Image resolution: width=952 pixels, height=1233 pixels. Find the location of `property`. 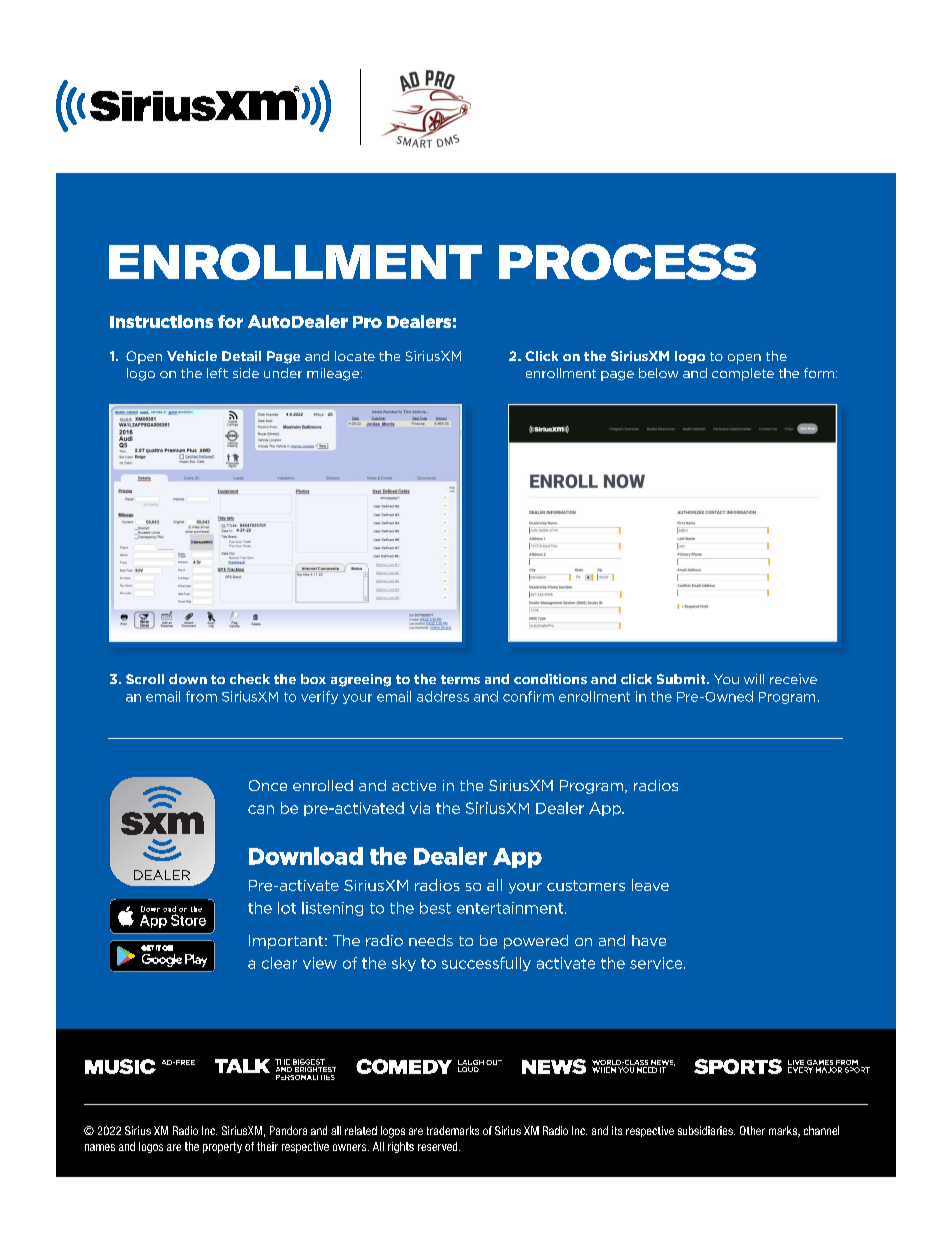

property is located at coordinates (222, 1147).
